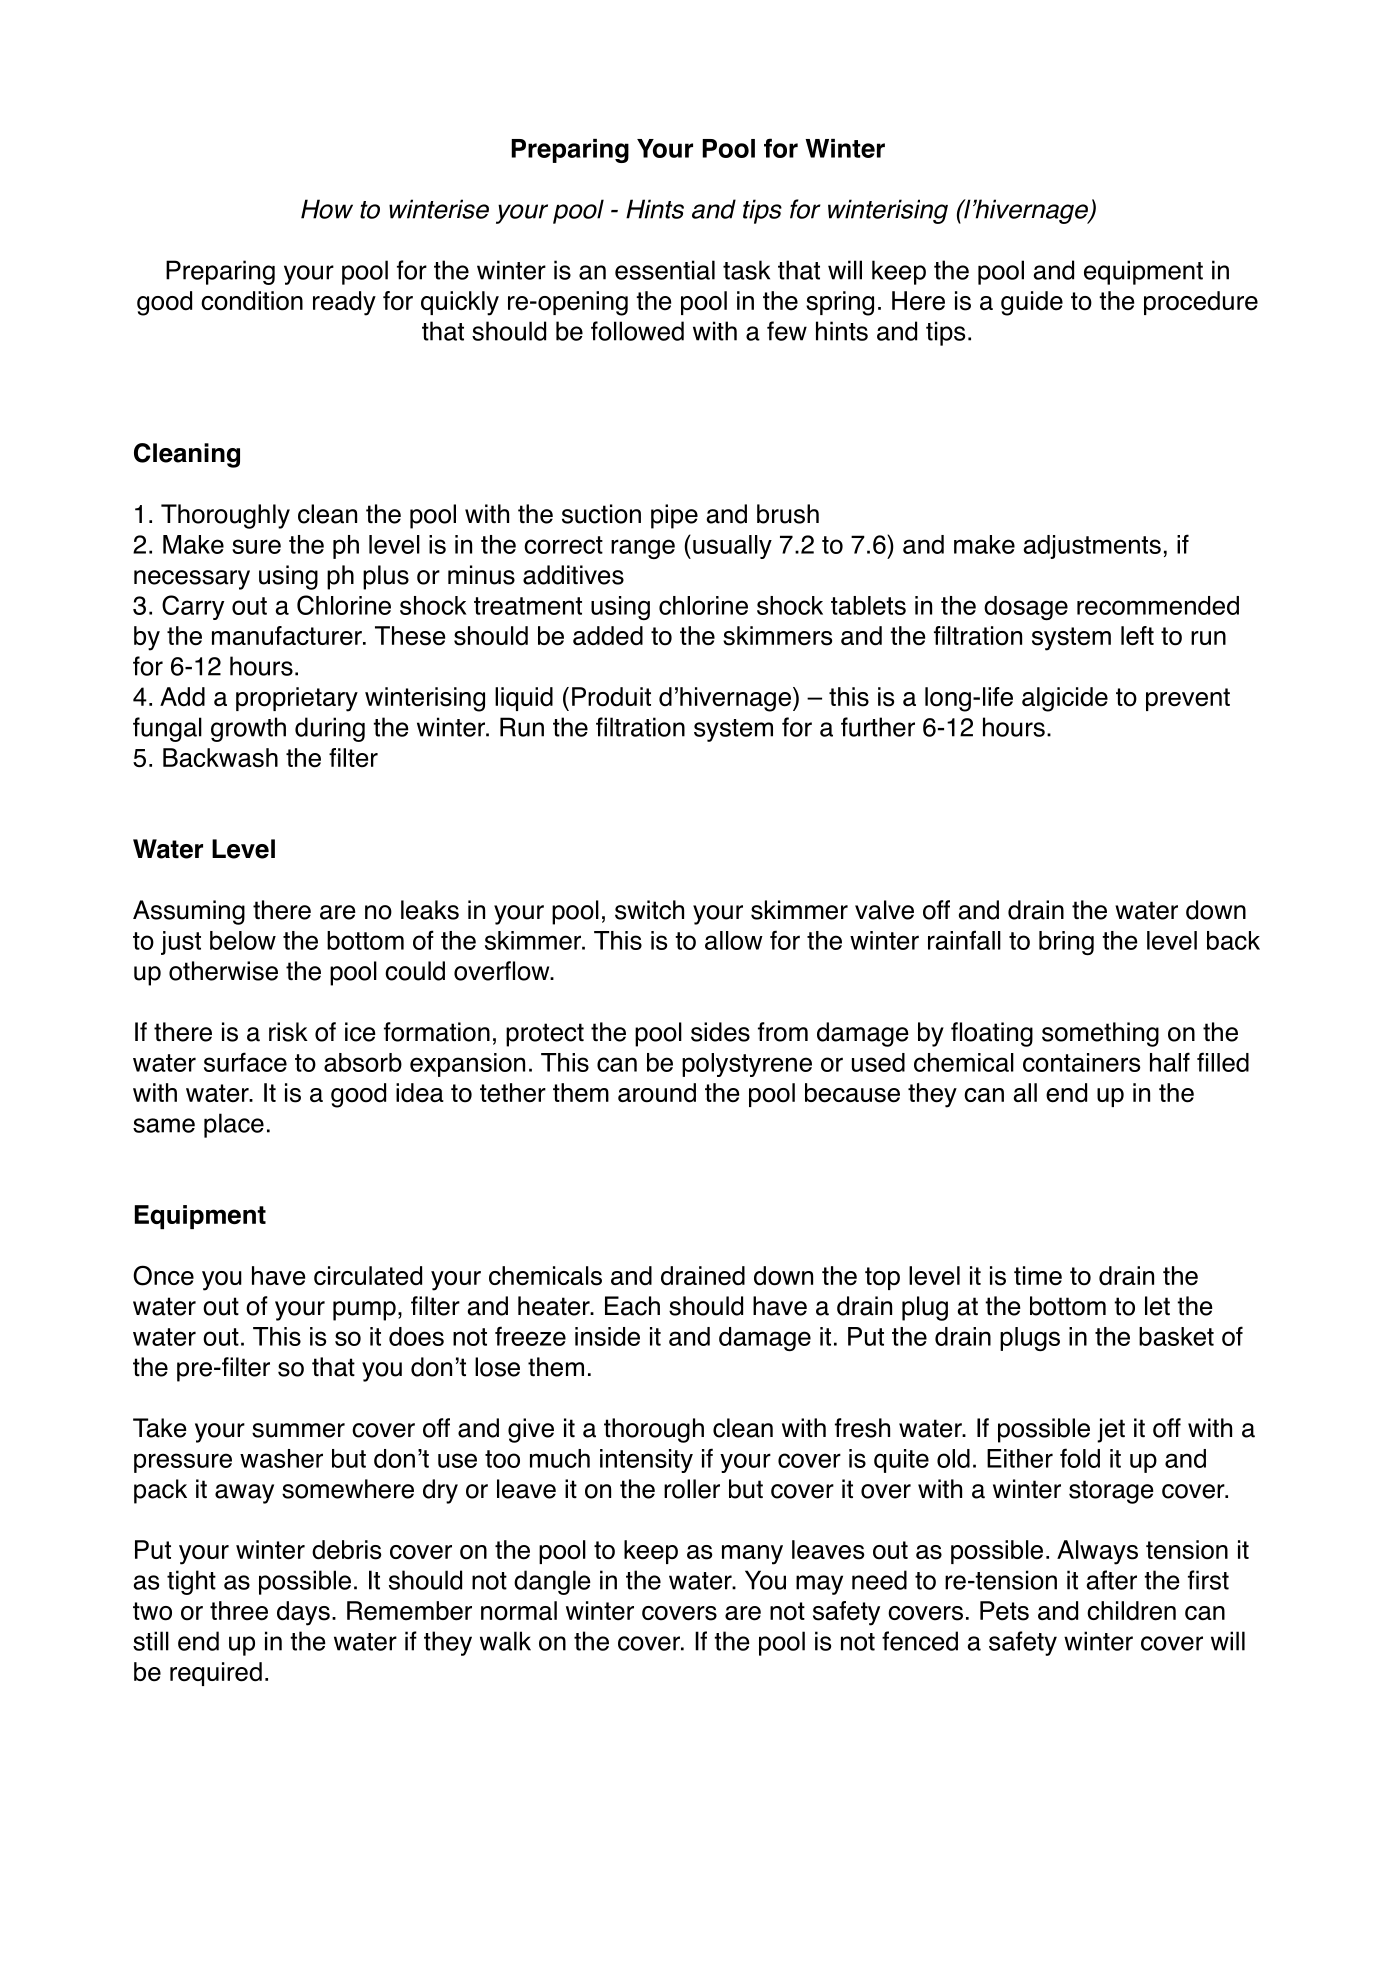 The image size is (1395, 1973). What do you see at coordinates (252, 301) in the screenshot?
I see `condition` at bounding box center [252, 301].
